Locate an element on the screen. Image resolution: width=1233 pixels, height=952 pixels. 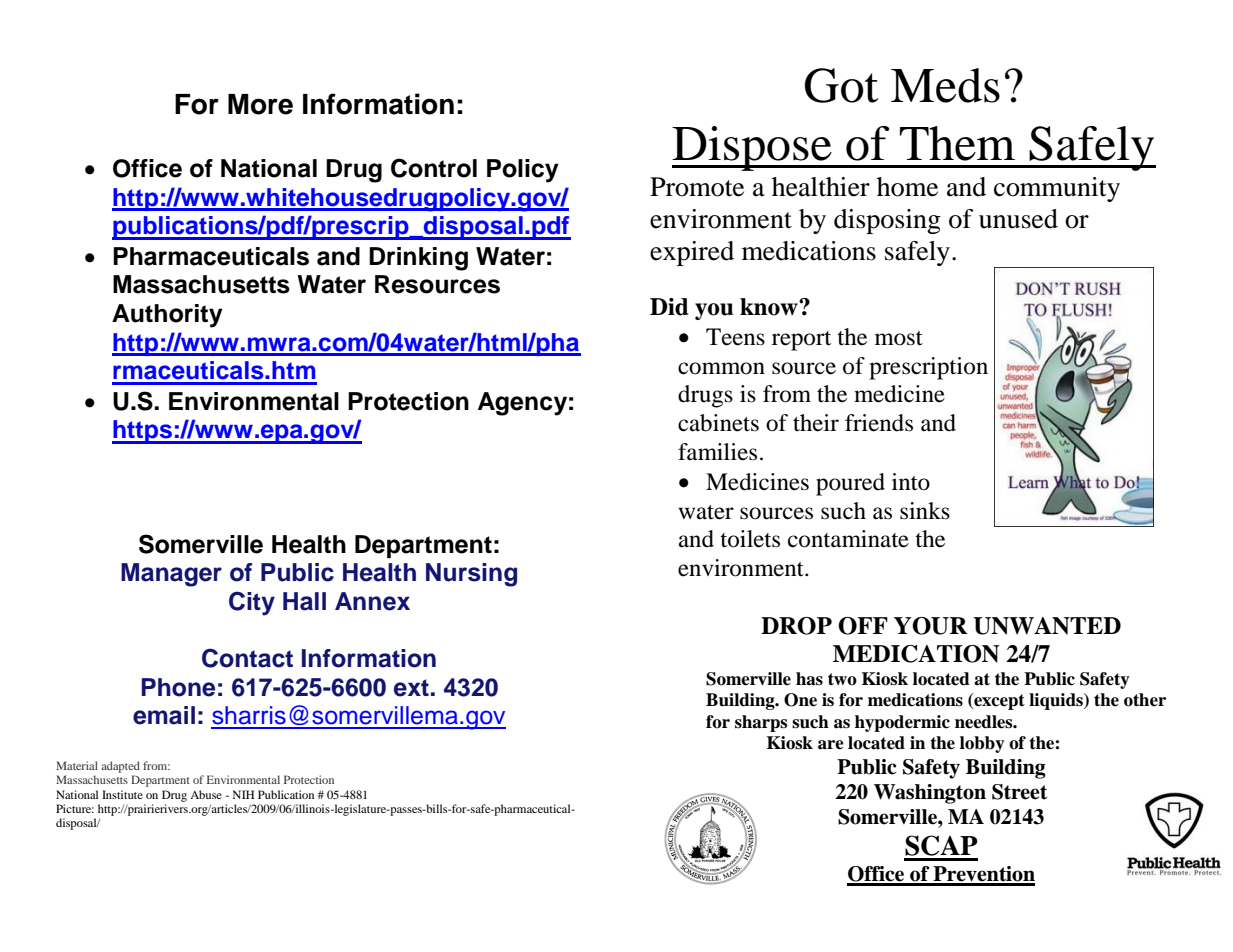
friends is located at coordinates (879, 423).
